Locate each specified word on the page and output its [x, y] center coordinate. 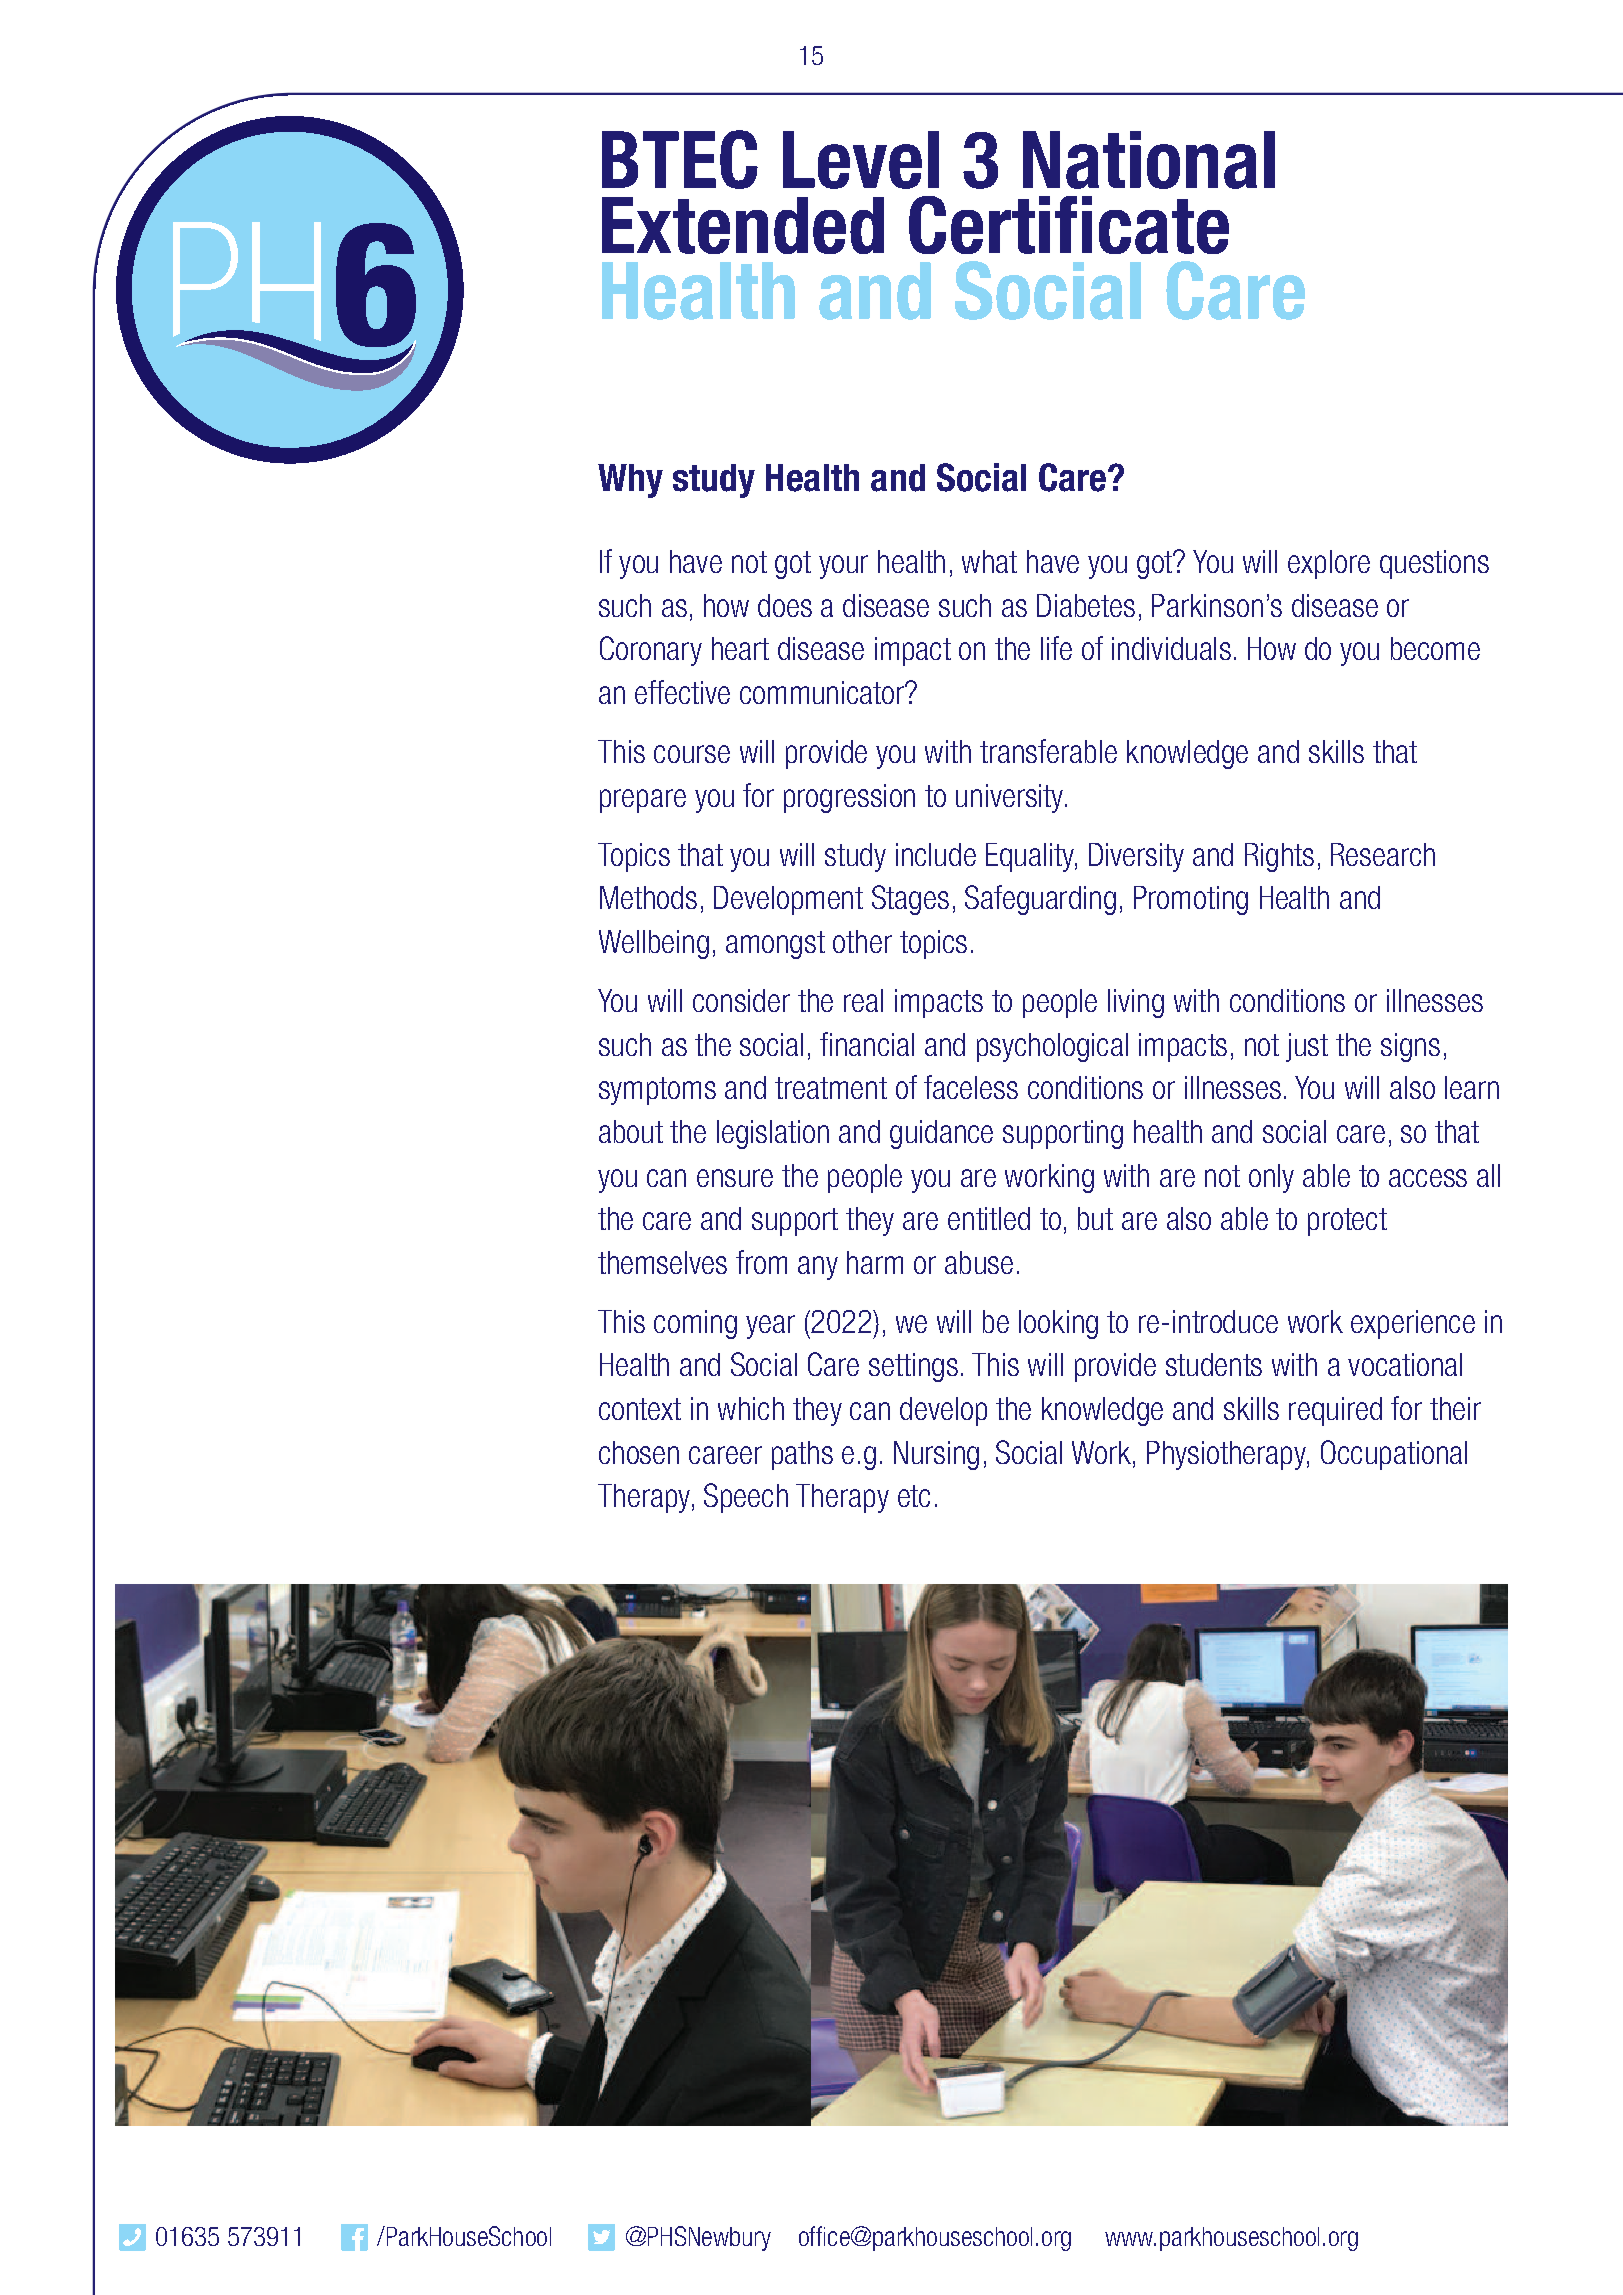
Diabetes [1086, 605]
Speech [746, 1498]
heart [740, 648]
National [1149, 160]
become [1435, 648]
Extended [743, 225]
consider [741, 1000]
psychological [1052, 1047]
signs [1410, 1047]
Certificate [1069, 225]
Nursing [936, 1455]
